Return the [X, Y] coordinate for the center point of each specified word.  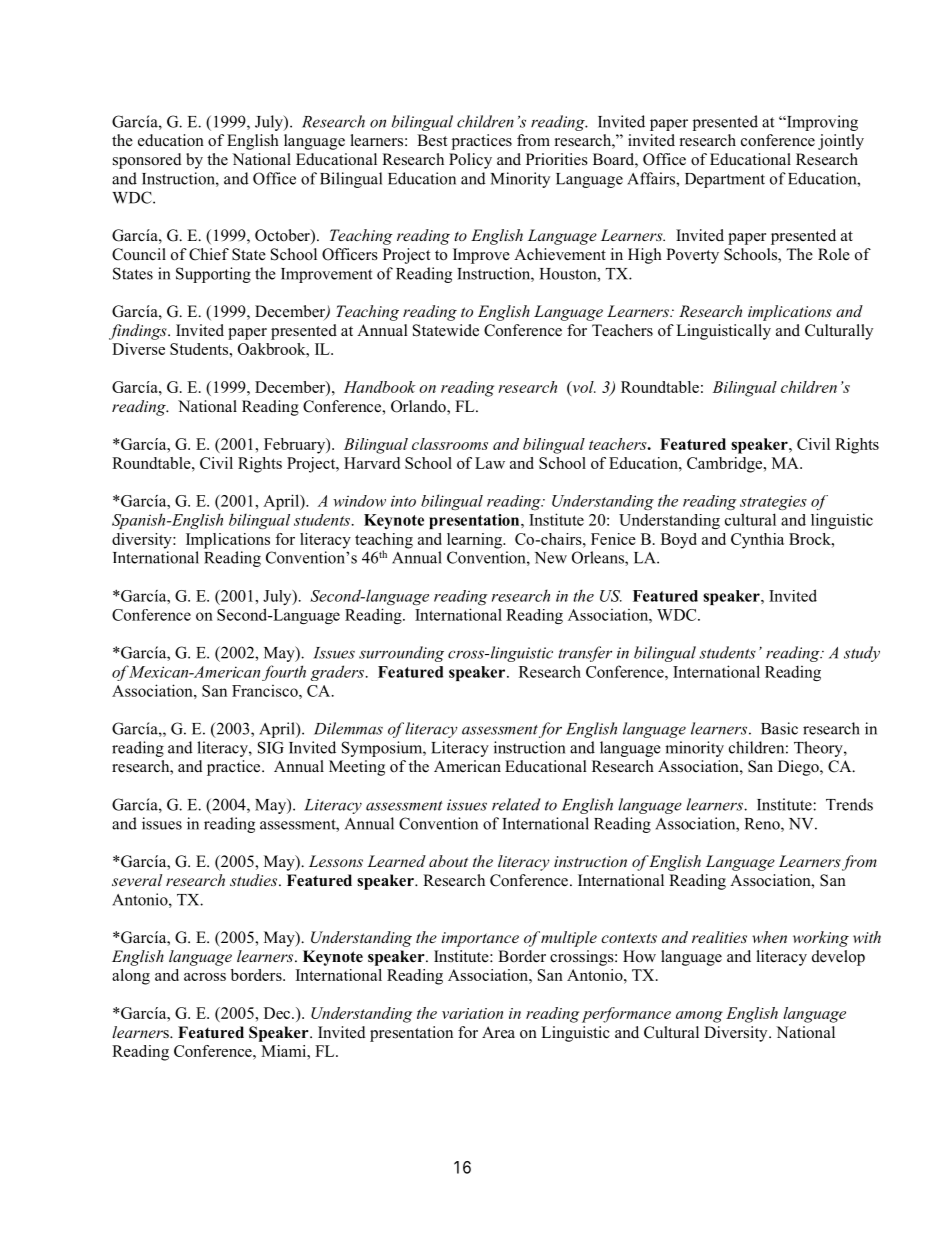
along [131, 977]
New [551, 558]
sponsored [147, 161]
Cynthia [757, 541]
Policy [470, 161]
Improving [821, 123]
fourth [284, 673]
